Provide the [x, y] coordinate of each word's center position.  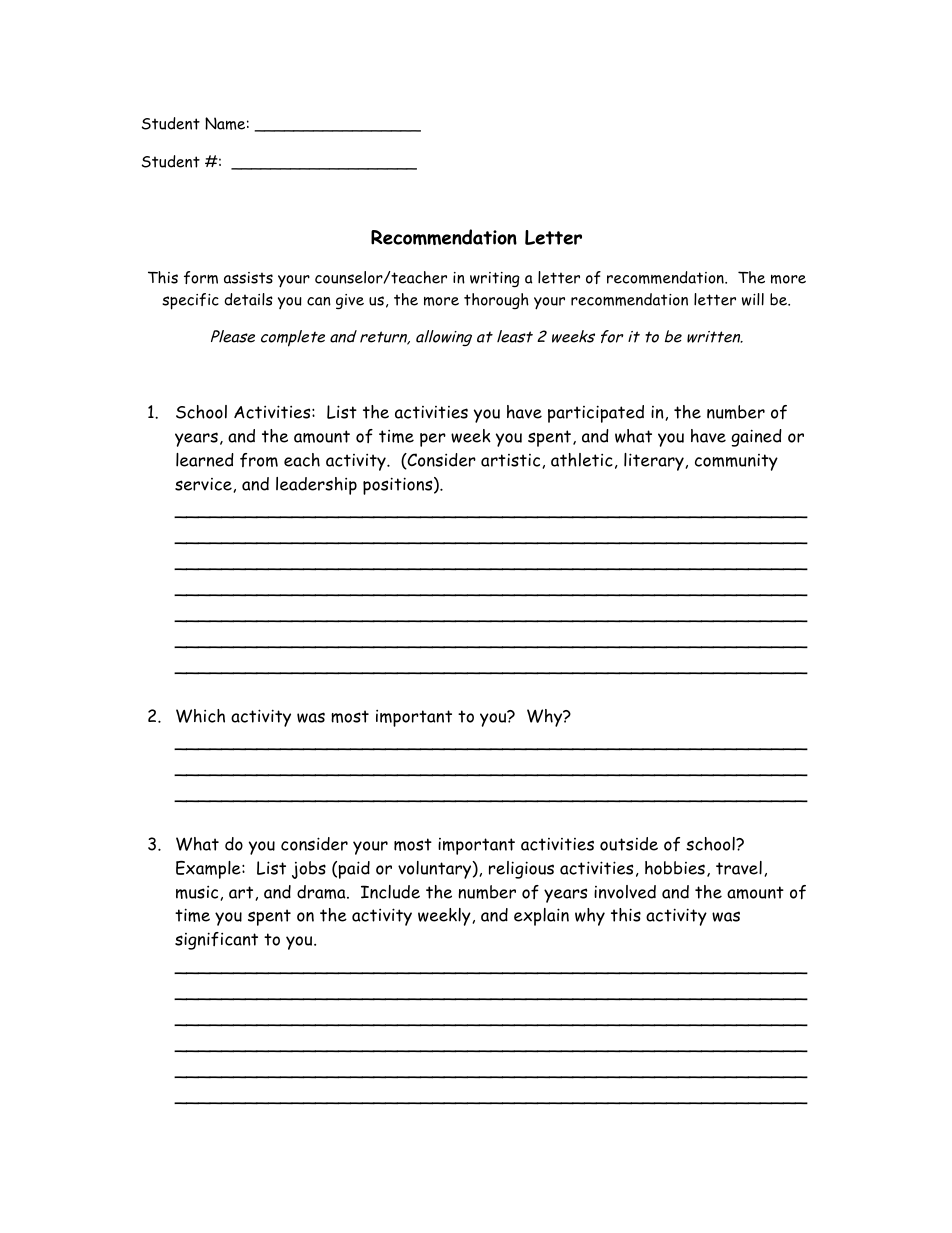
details [248, 299]
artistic [510, 460]
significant [216, 941]
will [753, 299]
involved [625, 892]
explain [541, 917]
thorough [496, 301]
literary [654, 462]
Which [200, 716]
